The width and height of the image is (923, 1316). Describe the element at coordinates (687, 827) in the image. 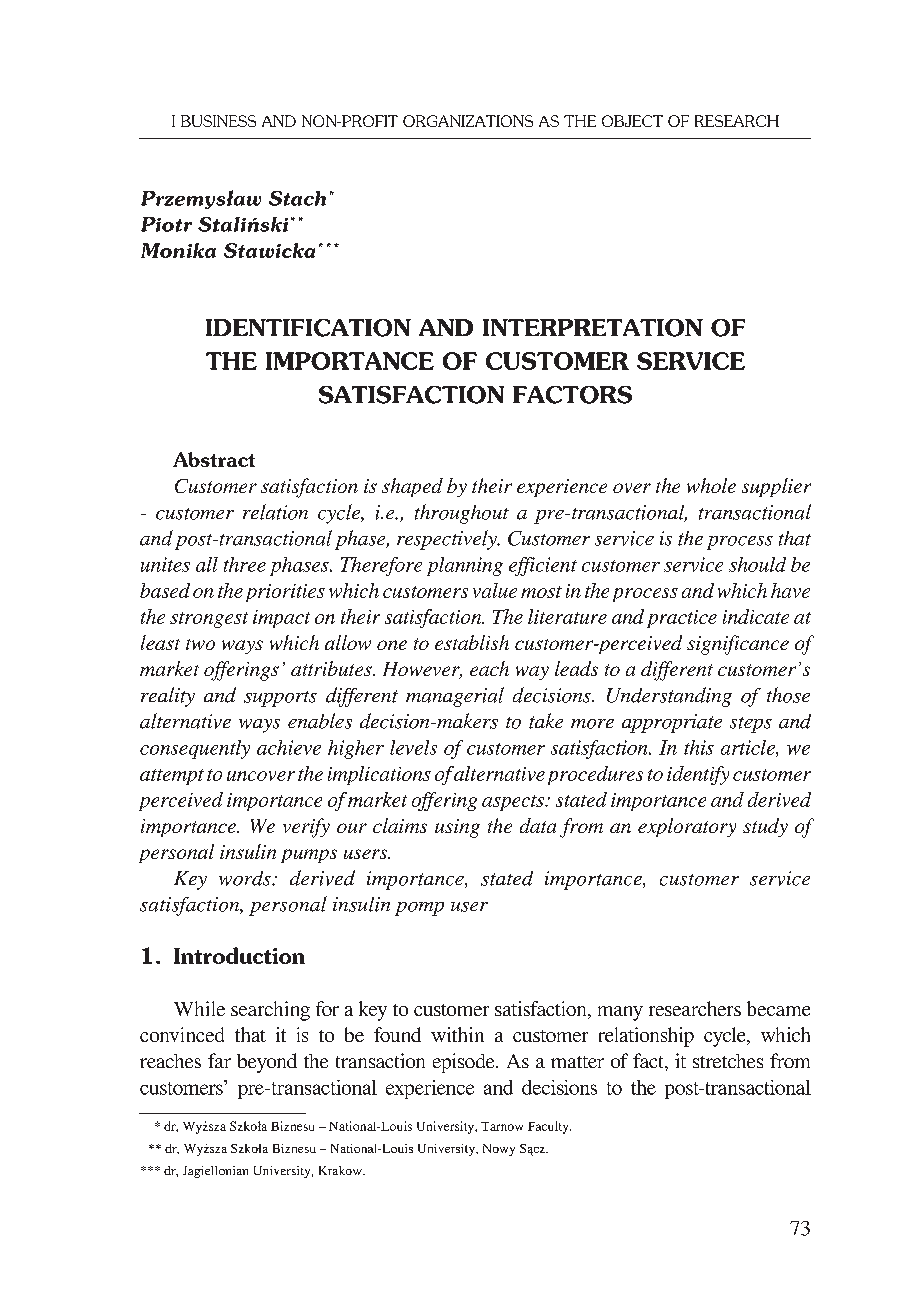

I see `exploratory` at that location.
